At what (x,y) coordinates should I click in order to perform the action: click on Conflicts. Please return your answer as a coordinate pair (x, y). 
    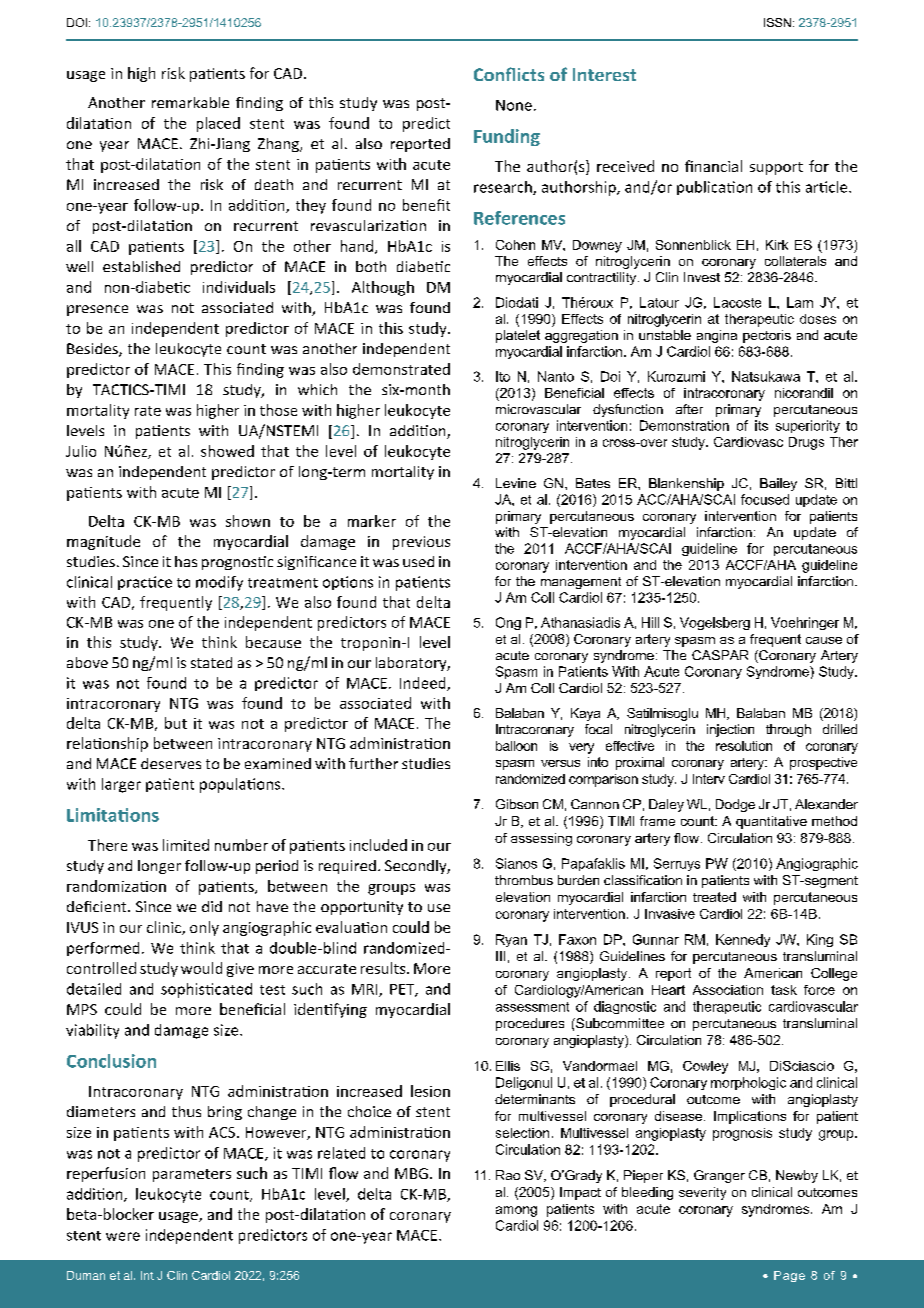
    Looking at the image, I should click on (509, 74).
